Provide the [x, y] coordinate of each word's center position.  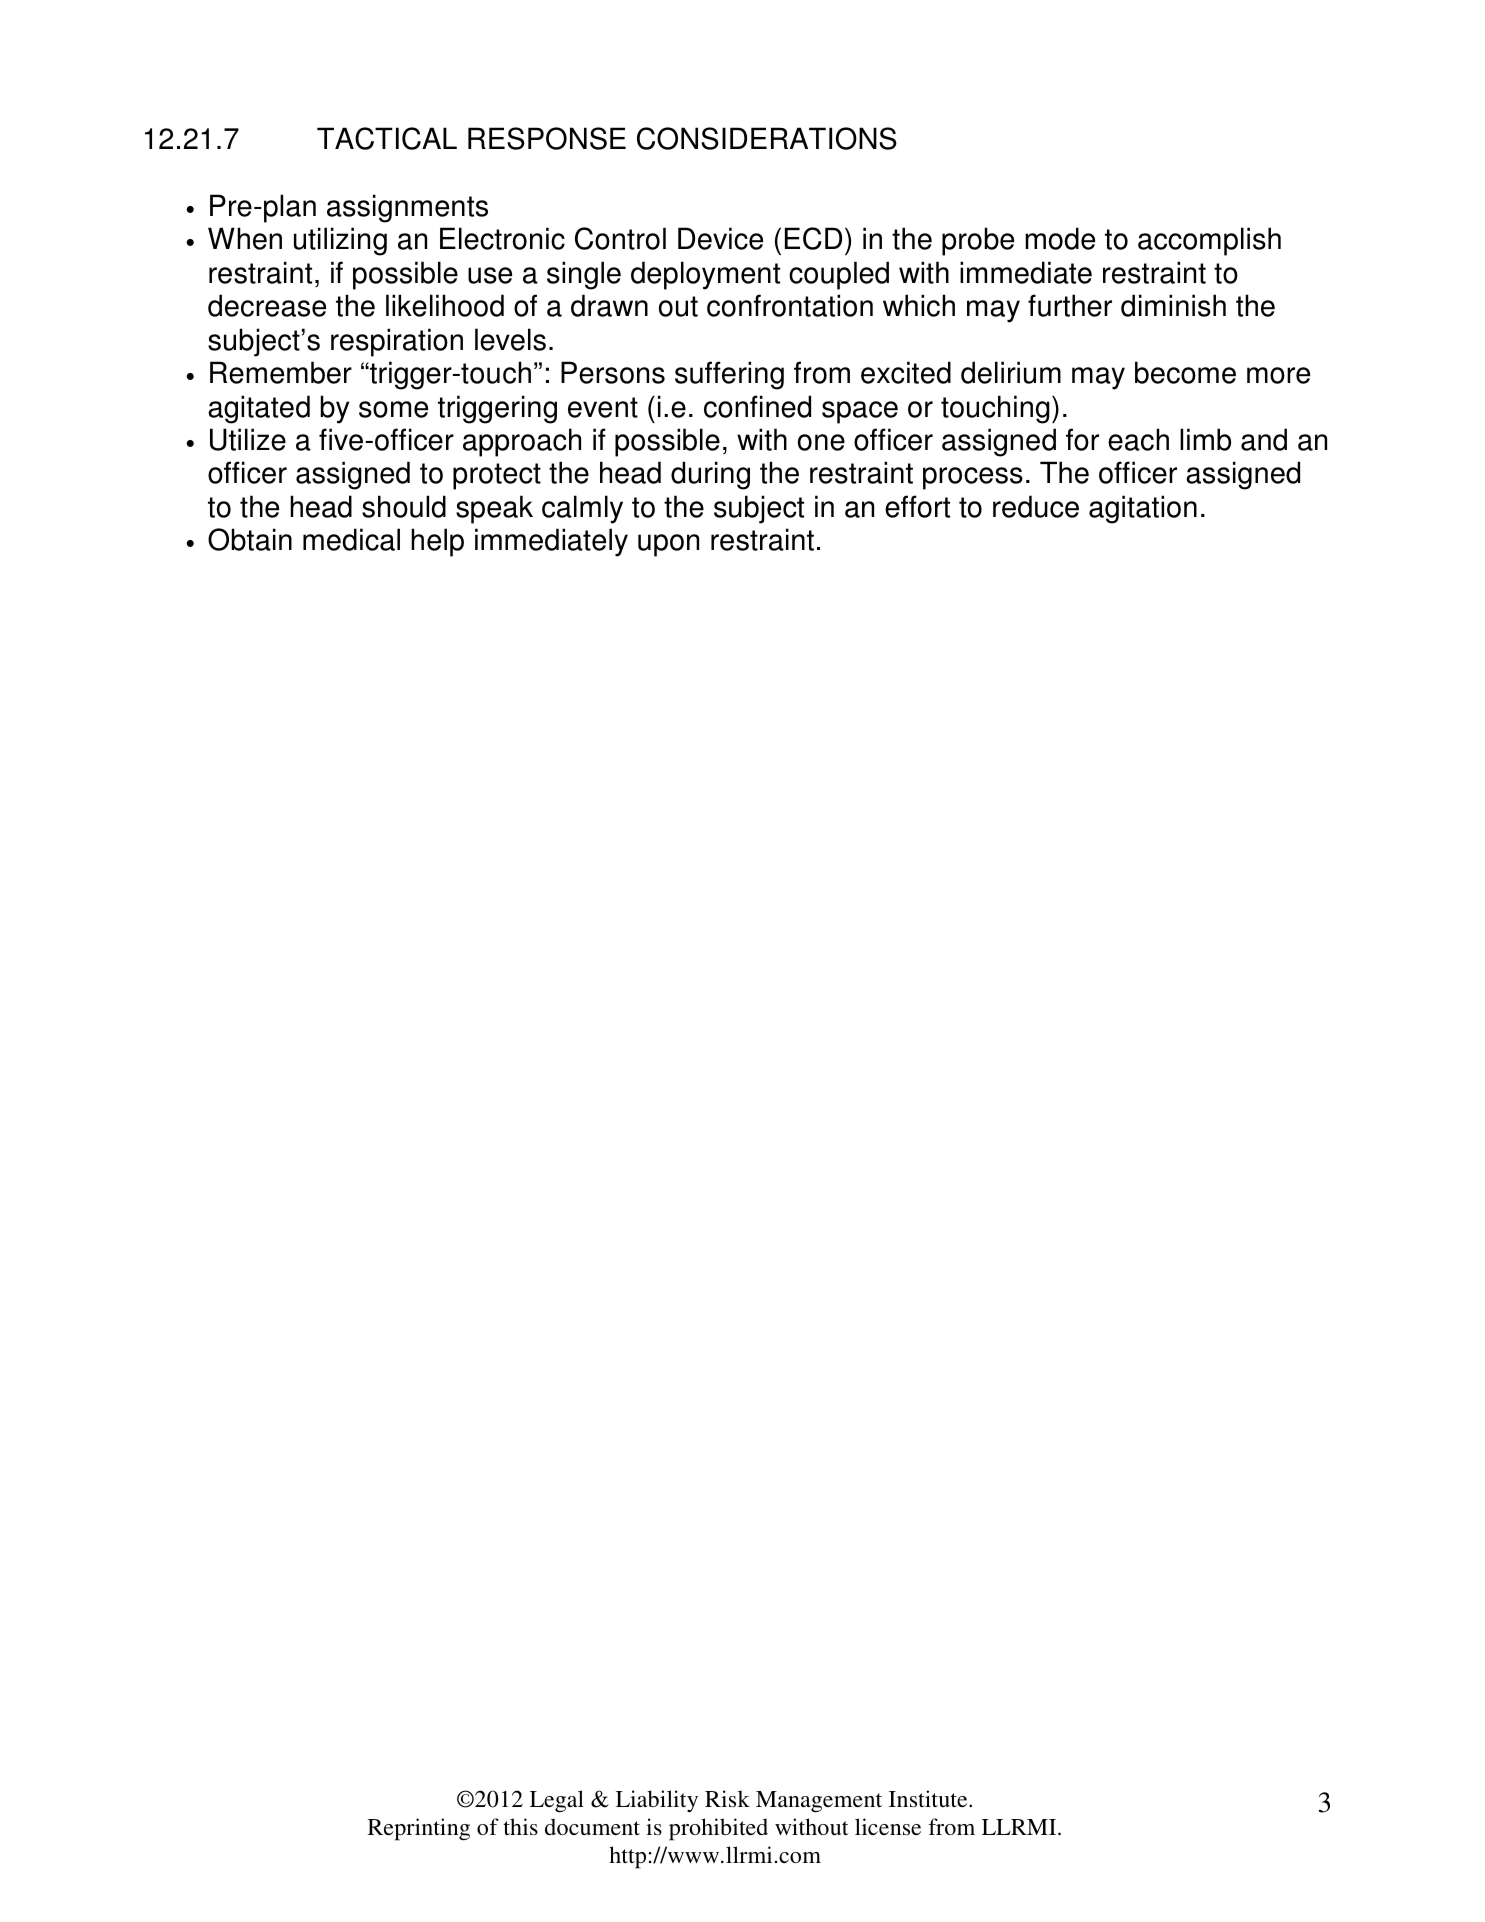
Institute [929, 1799]
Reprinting [419, 1829]
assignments [407, 208]
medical [351, 539]
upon [668, 545]
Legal [557, 1801]
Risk [727, 1799]
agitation [1143, 509]
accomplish [1209, 241]
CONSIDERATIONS [767, 138]
